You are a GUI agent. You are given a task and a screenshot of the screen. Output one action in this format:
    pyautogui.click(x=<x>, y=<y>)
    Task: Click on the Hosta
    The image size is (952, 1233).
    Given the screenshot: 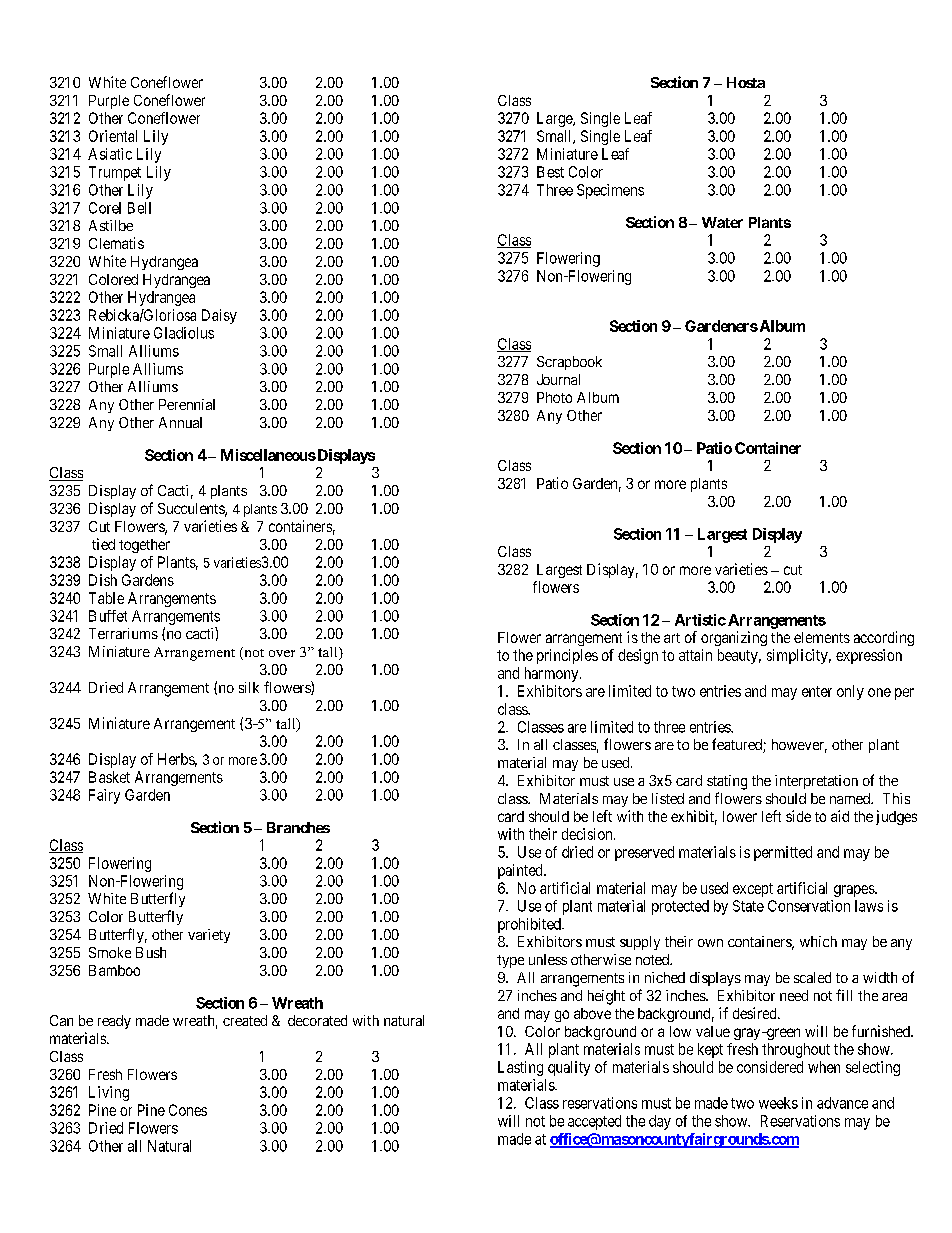 What is the action you would take?
    pyautogui.click(x=746, y=82)
